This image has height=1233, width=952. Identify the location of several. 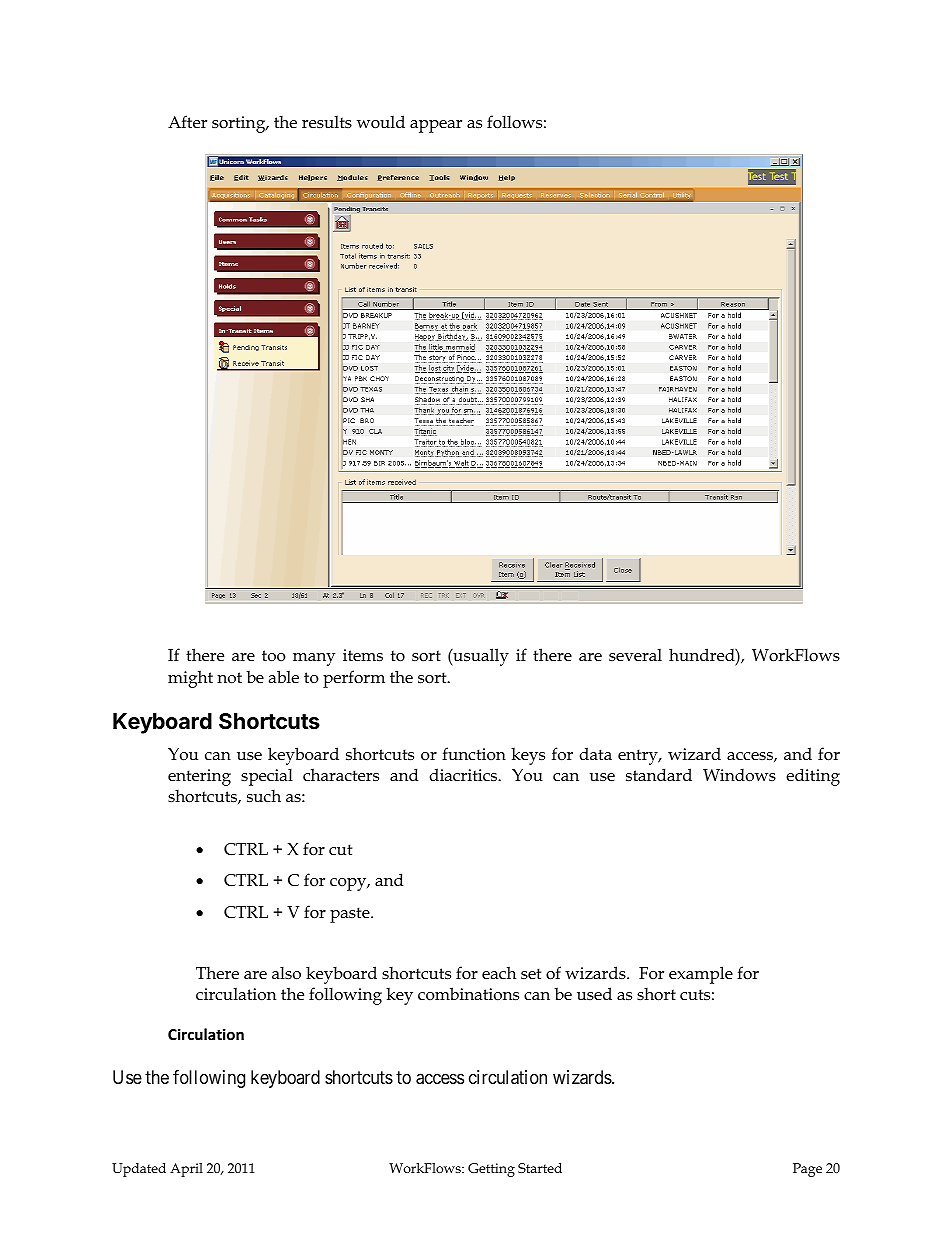
(635, 654).
